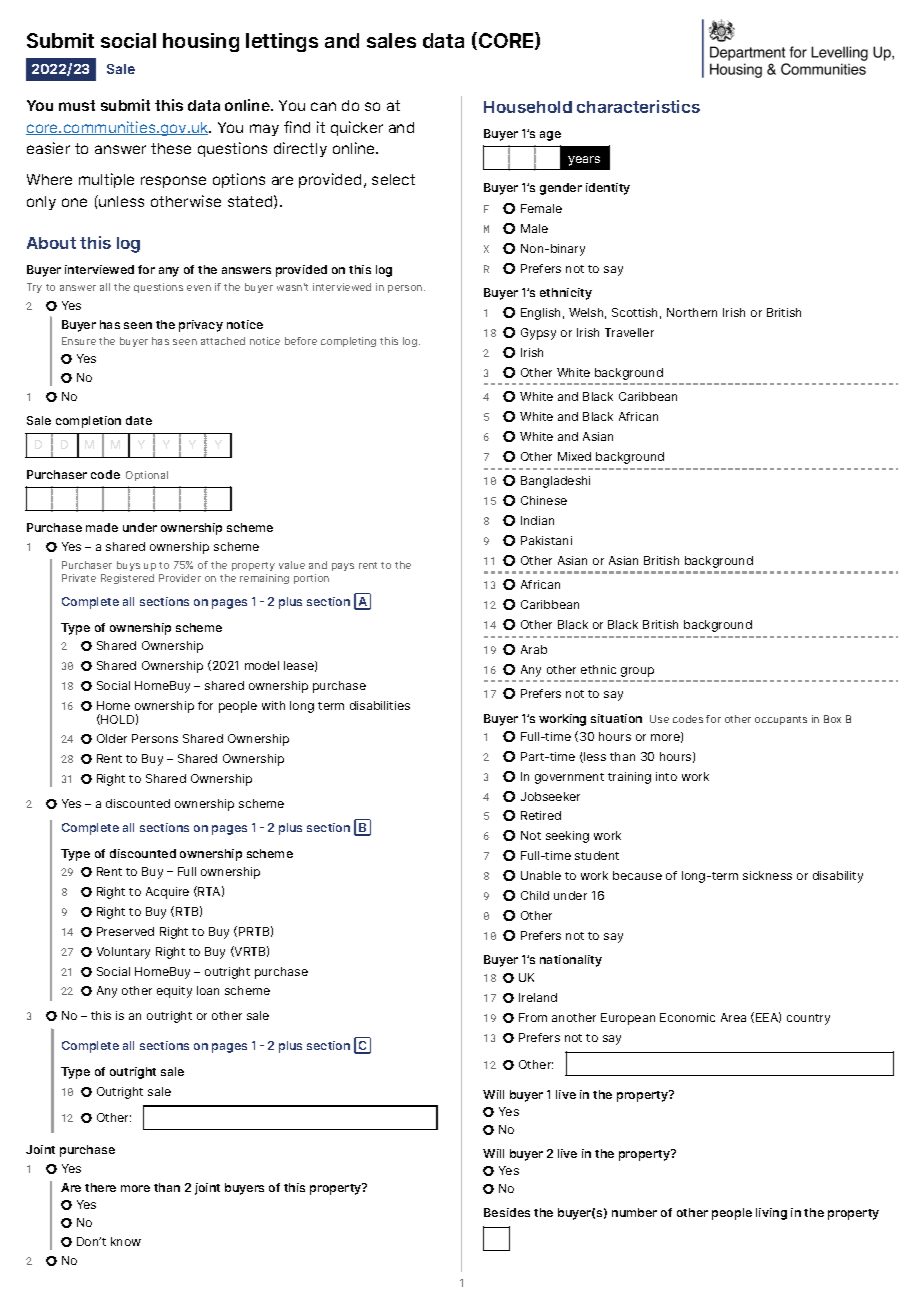 The image size is (924, 1308). Describe the element at coordinates (77, 105) in the page. I see `must` at that location.
